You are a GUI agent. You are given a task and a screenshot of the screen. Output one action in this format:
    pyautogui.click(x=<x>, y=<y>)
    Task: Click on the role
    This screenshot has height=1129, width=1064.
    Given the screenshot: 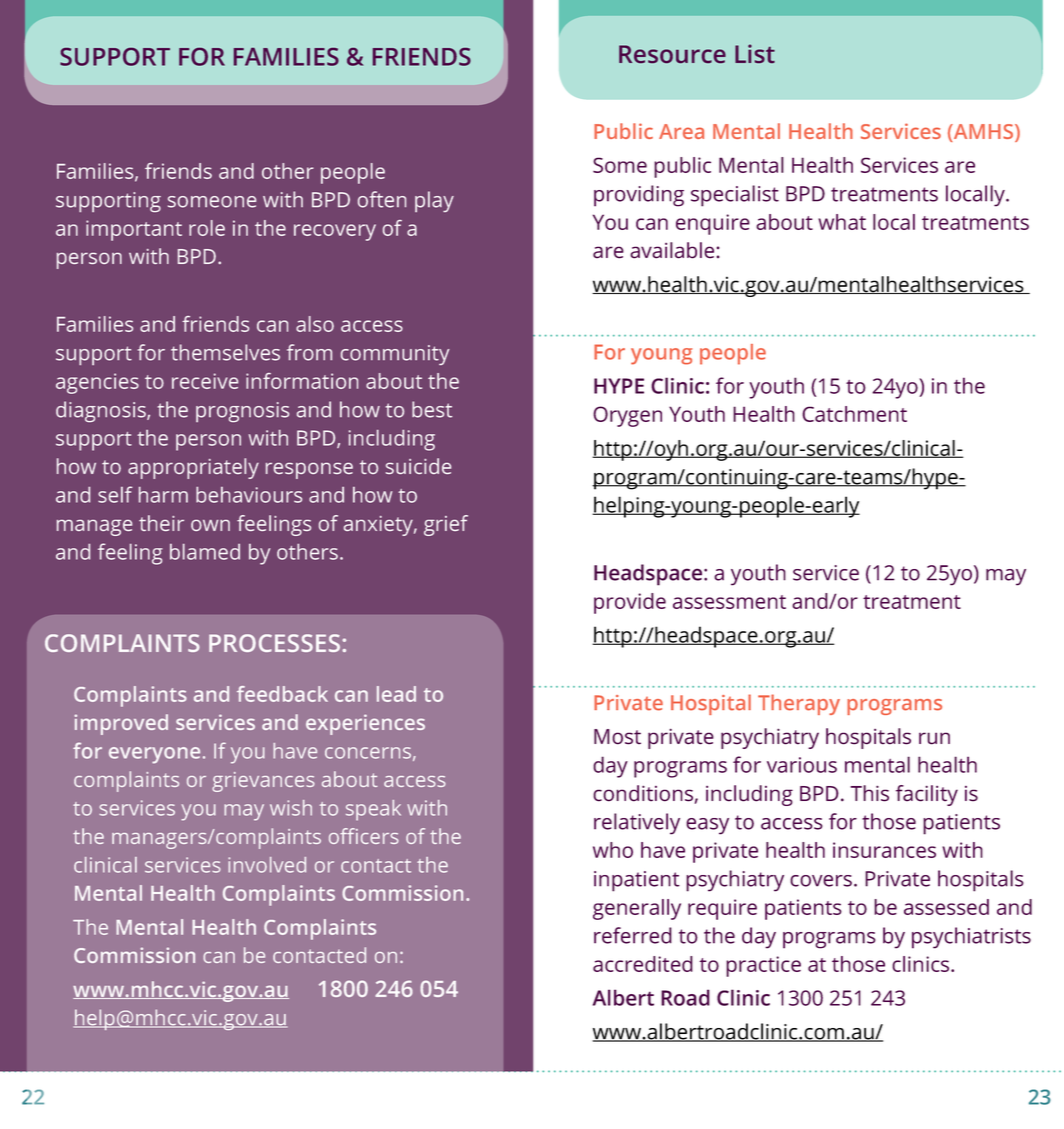 What is the action you would take?
    pyautogui.click(x=207, y=228)
